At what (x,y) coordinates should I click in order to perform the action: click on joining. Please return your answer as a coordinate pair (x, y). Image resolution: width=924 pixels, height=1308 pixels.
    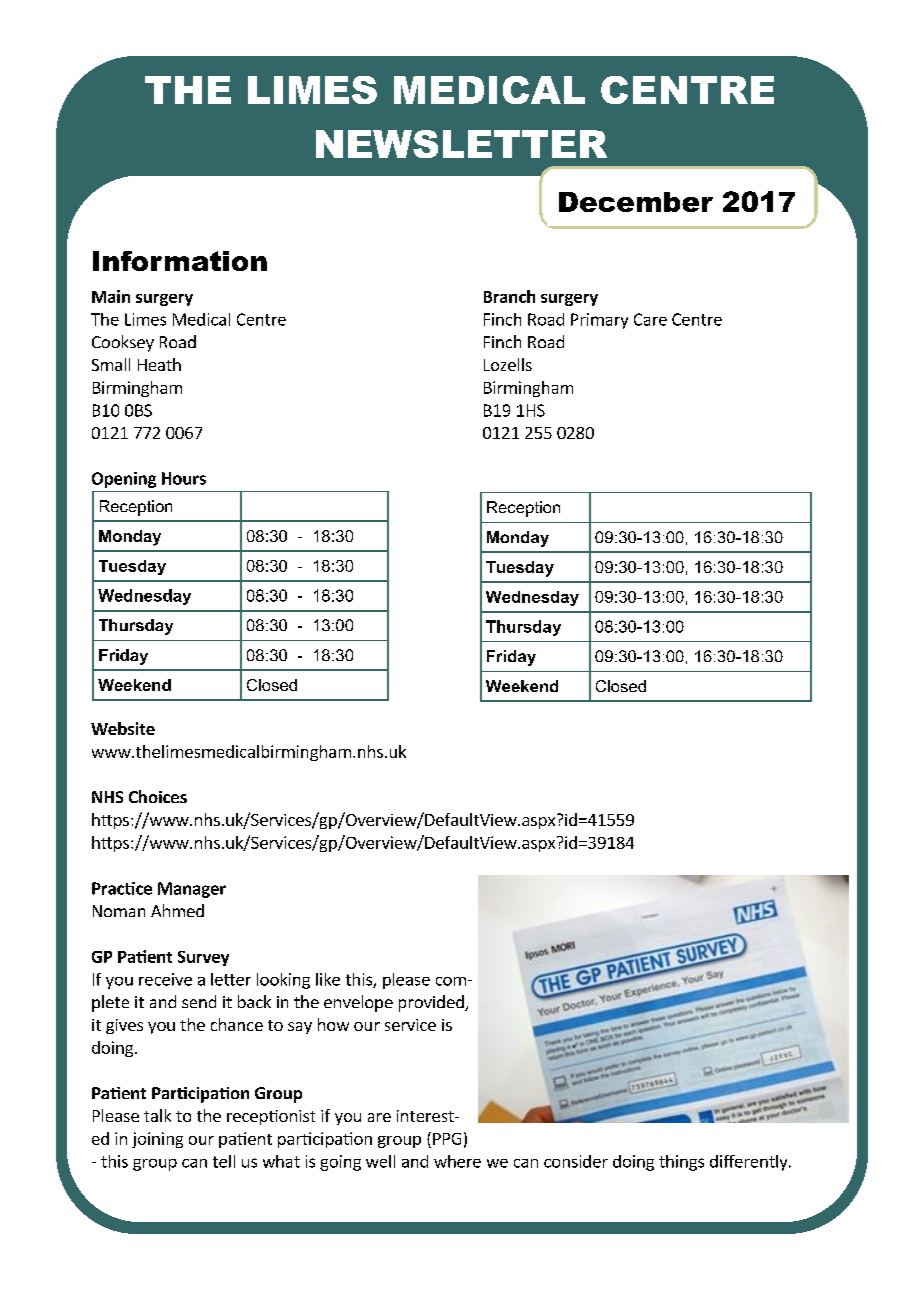
    Looking at the image, I should click on (157, 1140).
